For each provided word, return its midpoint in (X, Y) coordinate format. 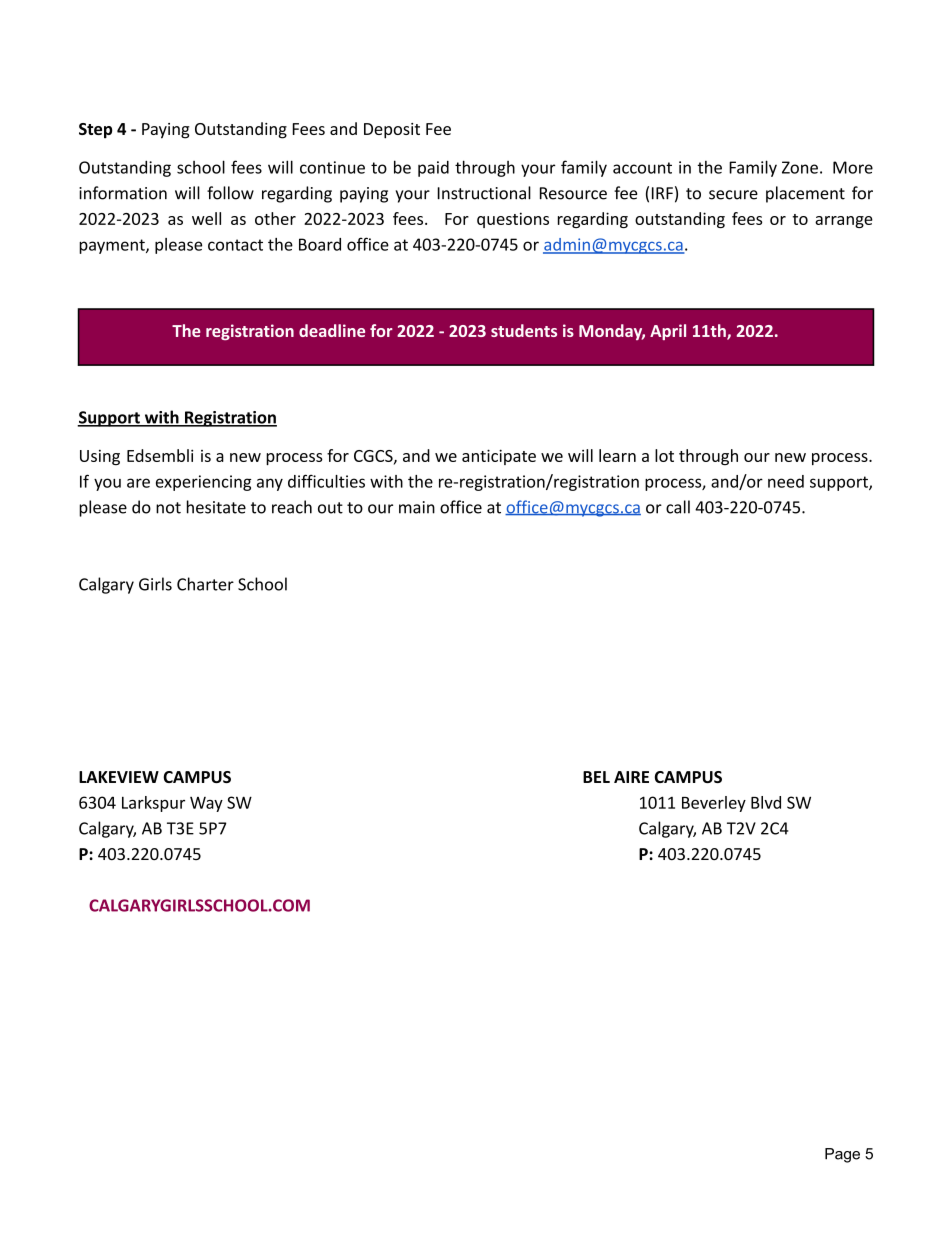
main (417, 507)
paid (433, 169)
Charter (205, 584)
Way (206, 804)
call (678, 507)
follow (230, 193)
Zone (800, 167)
